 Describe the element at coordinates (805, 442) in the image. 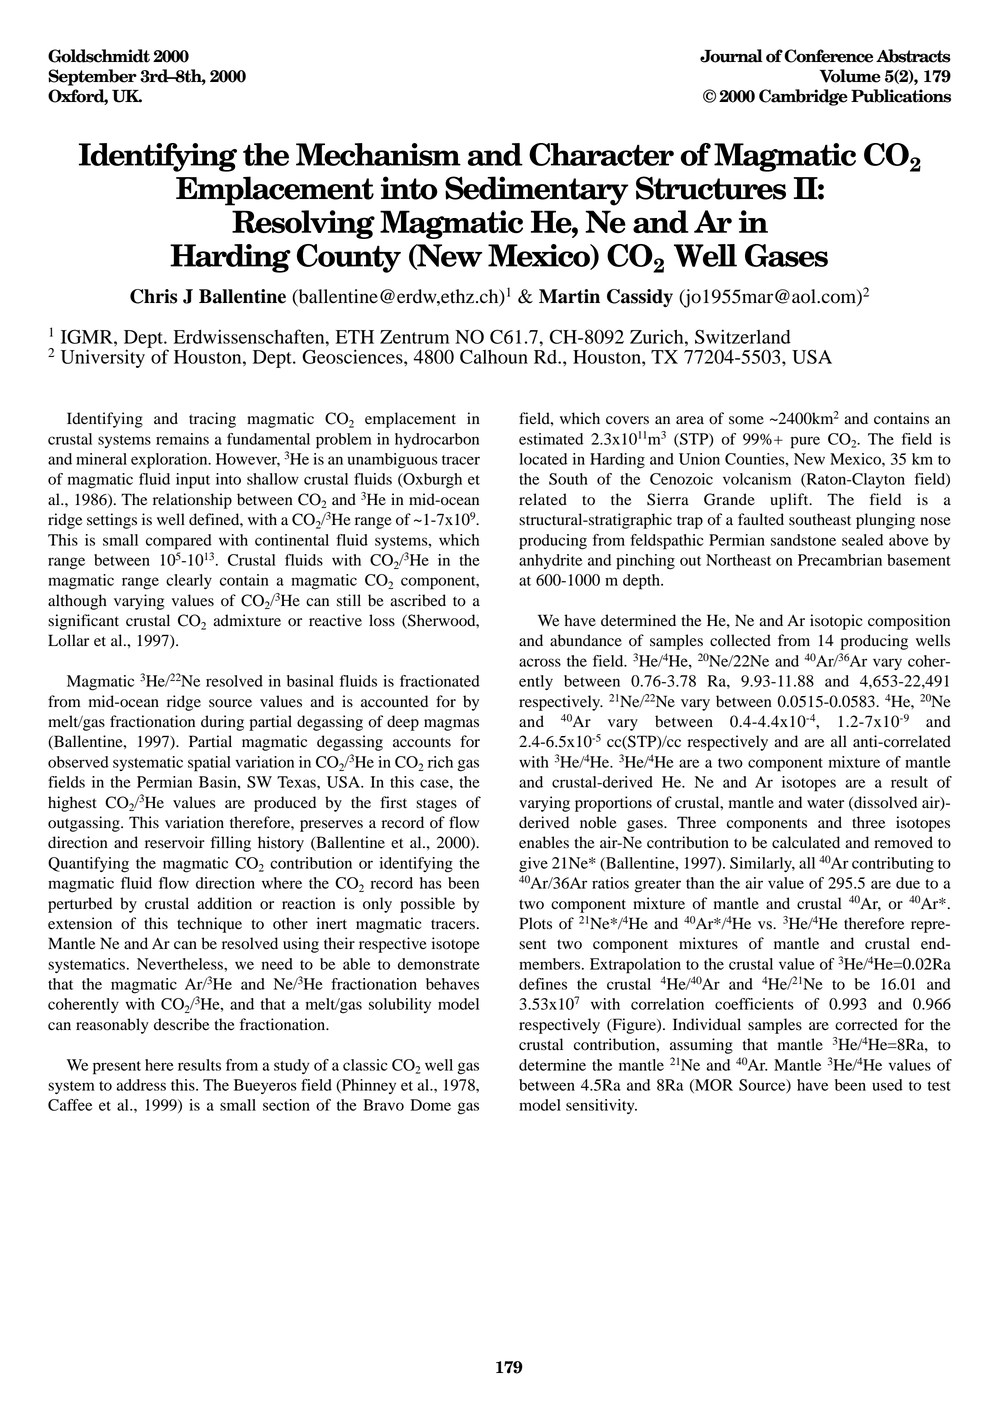

I see `pure` at that location.
